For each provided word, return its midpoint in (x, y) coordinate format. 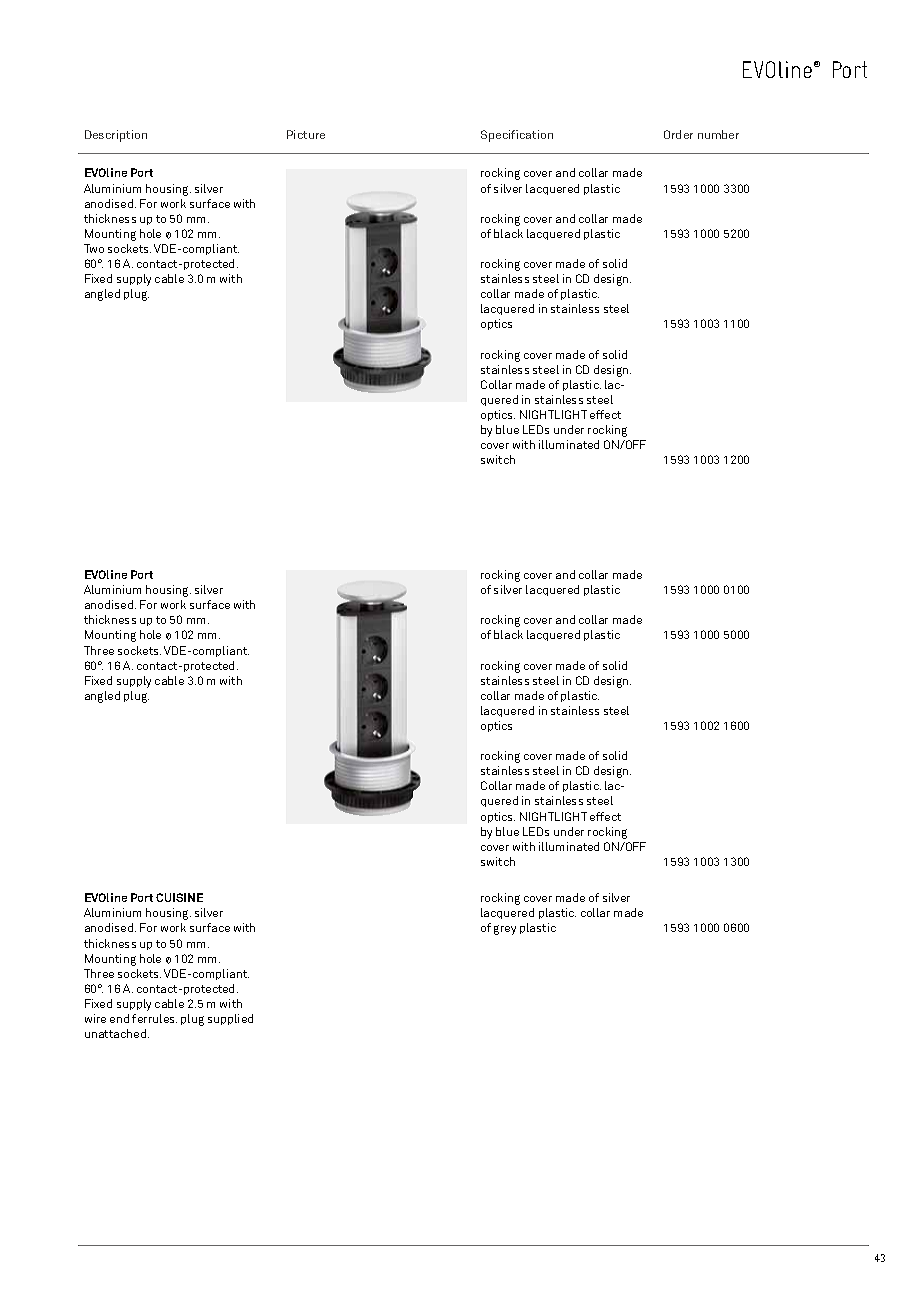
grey (505, 930)
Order (678, 134)
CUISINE (179, 897)
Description (116, 136)
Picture (306, 134)
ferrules (154, 1018)
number (718, 134)
